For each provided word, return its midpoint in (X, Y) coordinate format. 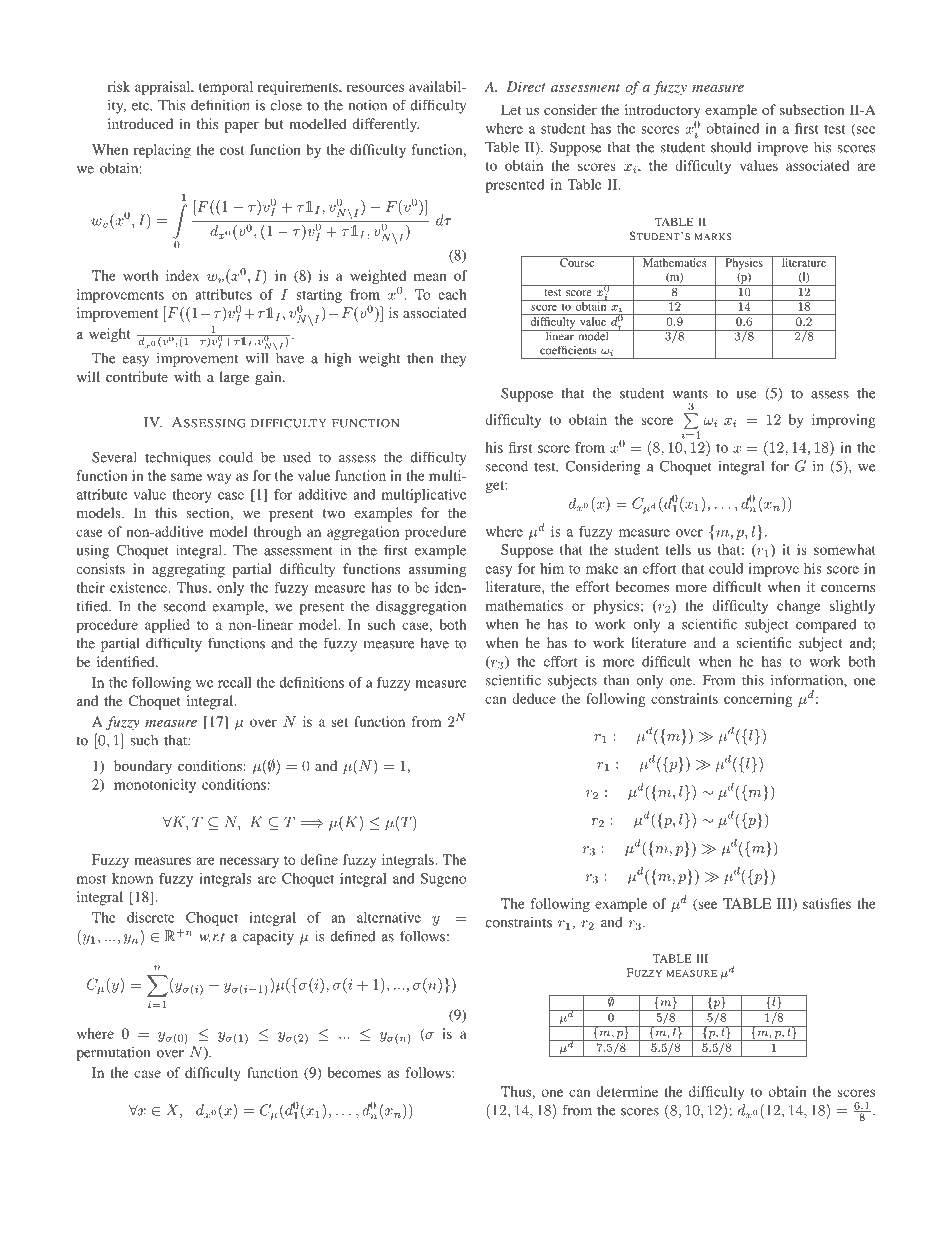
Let (511, 109)
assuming (437, 570)
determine (627, 1091)
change (799, 607)
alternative (389, 917)
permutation (113, 1053)
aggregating (188, 570)
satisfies (827, 903)
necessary (249, 862)
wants (690, 394)
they (453, 359)
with (187, 376)
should (731, 147)
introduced (140, 123)
